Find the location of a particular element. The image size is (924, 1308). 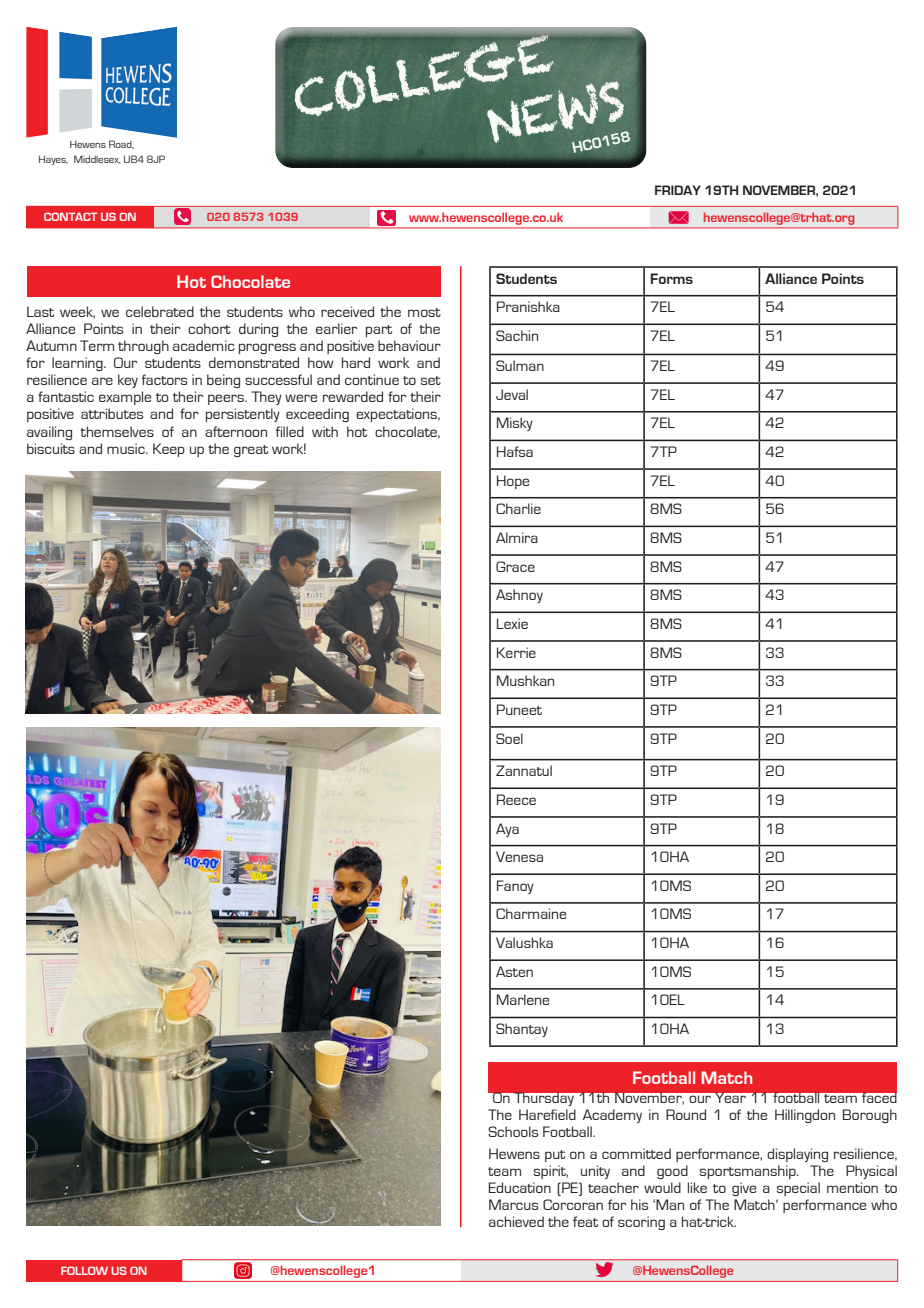

Marlene is located at coordinates (523, 999).
